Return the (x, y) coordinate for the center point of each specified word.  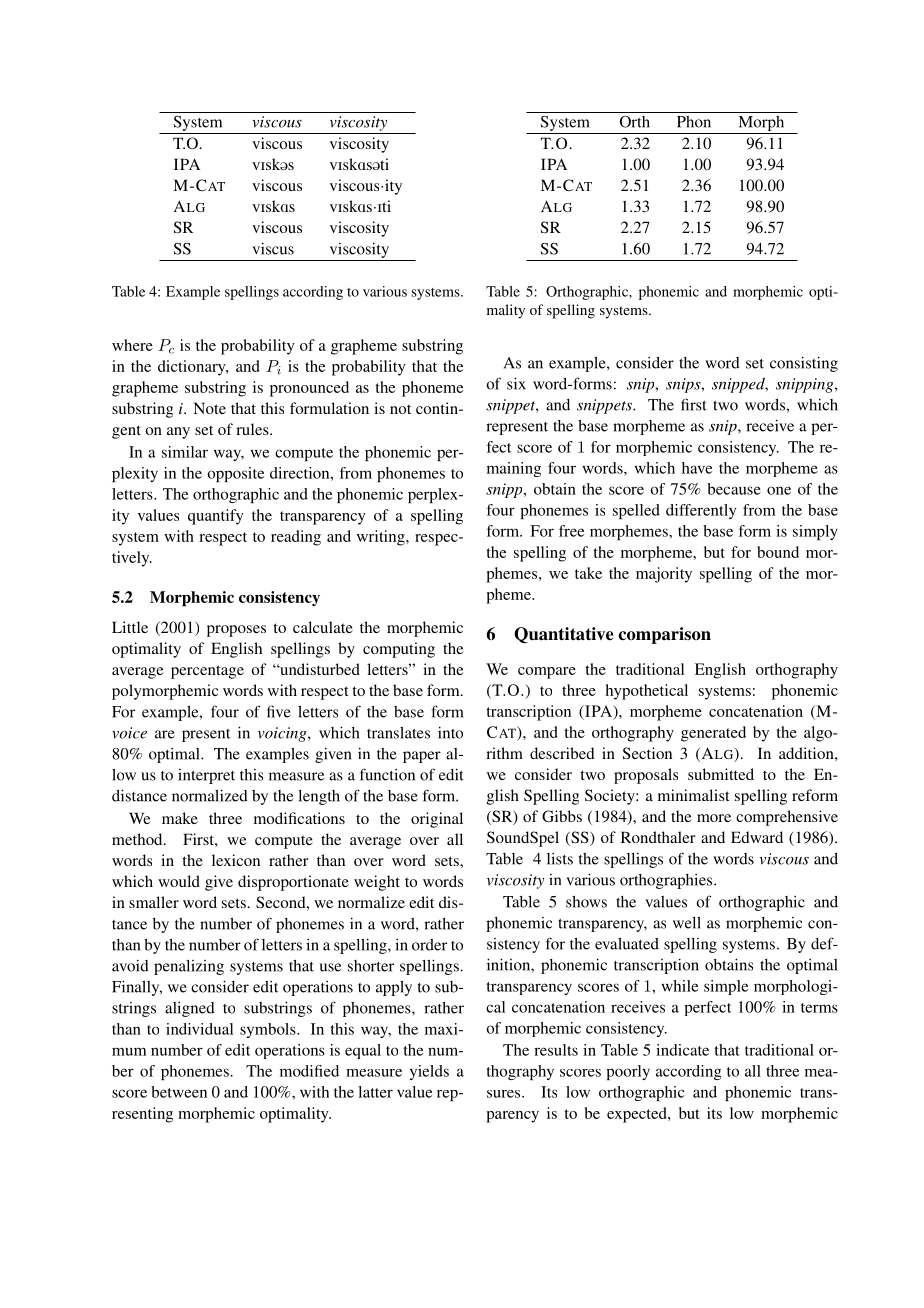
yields (429, 1072)
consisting (804, 364)
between (179, 1092)
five (279, 711)
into (450, 732)
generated (713, 734)
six (516, 383)
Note (209, 408)
